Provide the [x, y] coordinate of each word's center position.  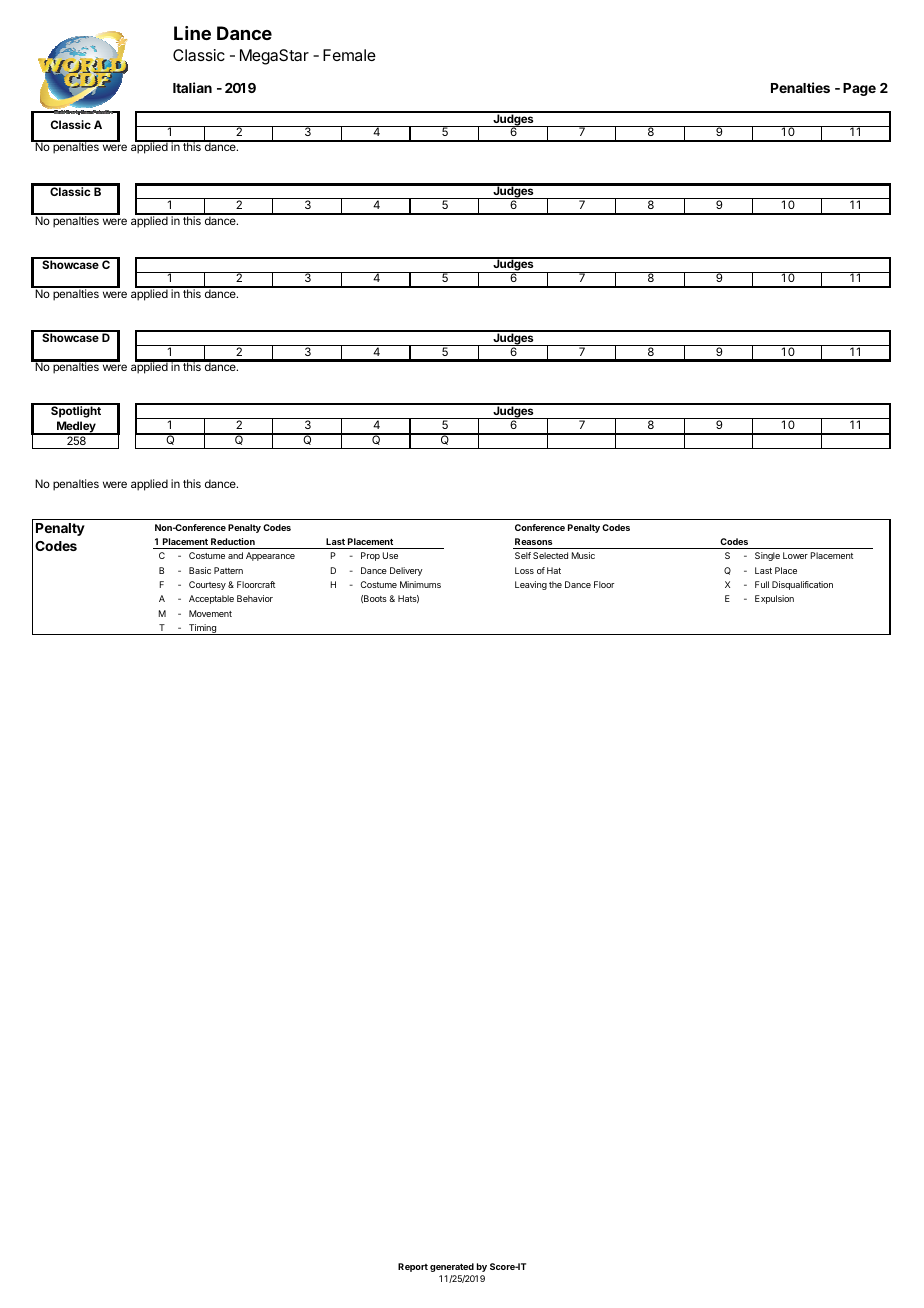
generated [452, 1267]
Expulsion [774, 599]
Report [413, 1267]
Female [349, 55]
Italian [192, 87]
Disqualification [802, 585]
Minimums [420, 584]
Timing [202, 629]
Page [859, 89]
